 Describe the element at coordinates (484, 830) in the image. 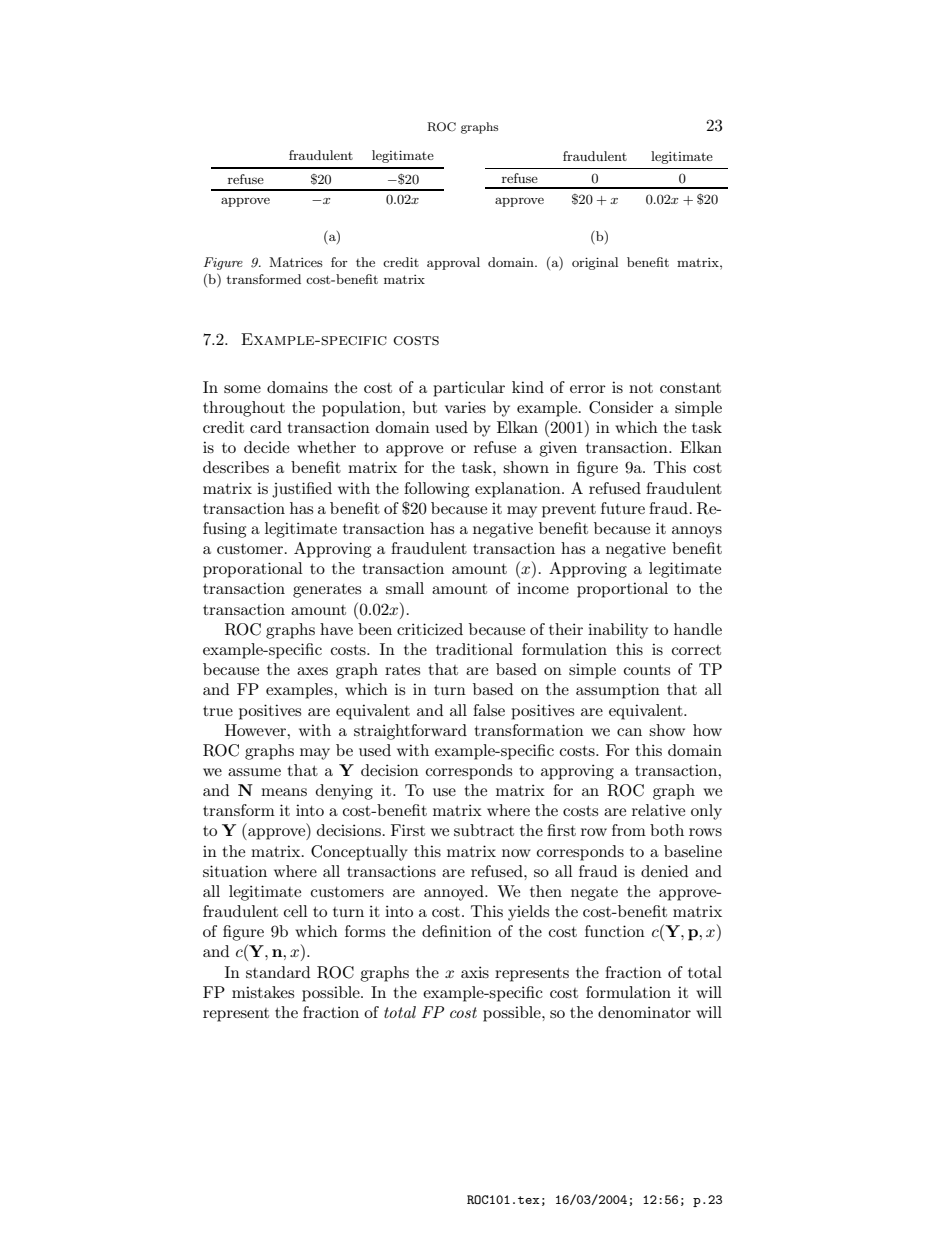

I see `subtract` at that location.
